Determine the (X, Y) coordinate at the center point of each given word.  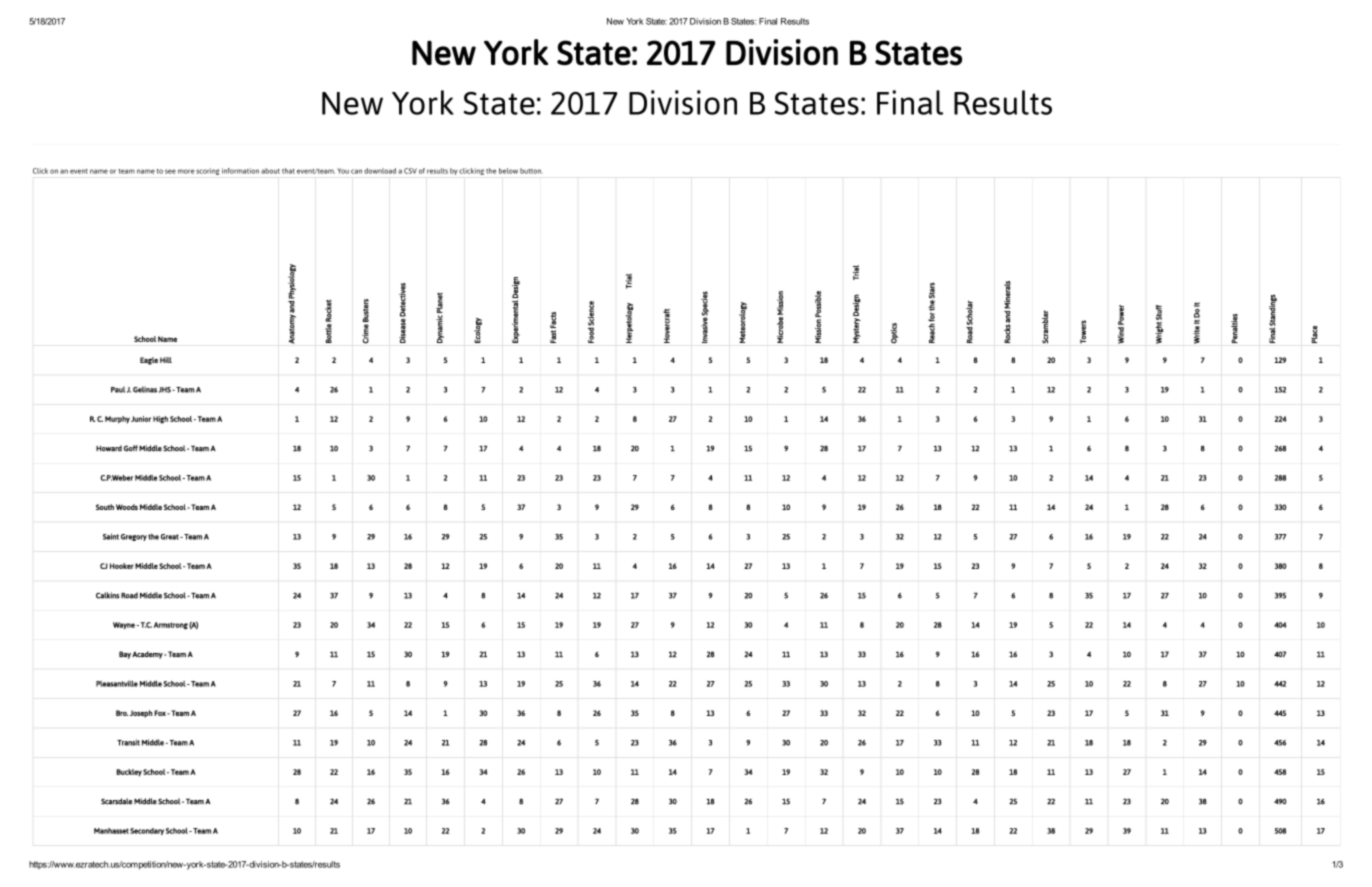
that (288, 171)
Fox (161, 713)
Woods (127, 507)
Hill (166, 360)
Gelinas (145, 389)
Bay (125, 655)
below (508, 171)
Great (171, 537)
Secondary (147, 831)
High (160, 420)
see (170, 171)
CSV (410, 171)
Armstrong (171, 626)
